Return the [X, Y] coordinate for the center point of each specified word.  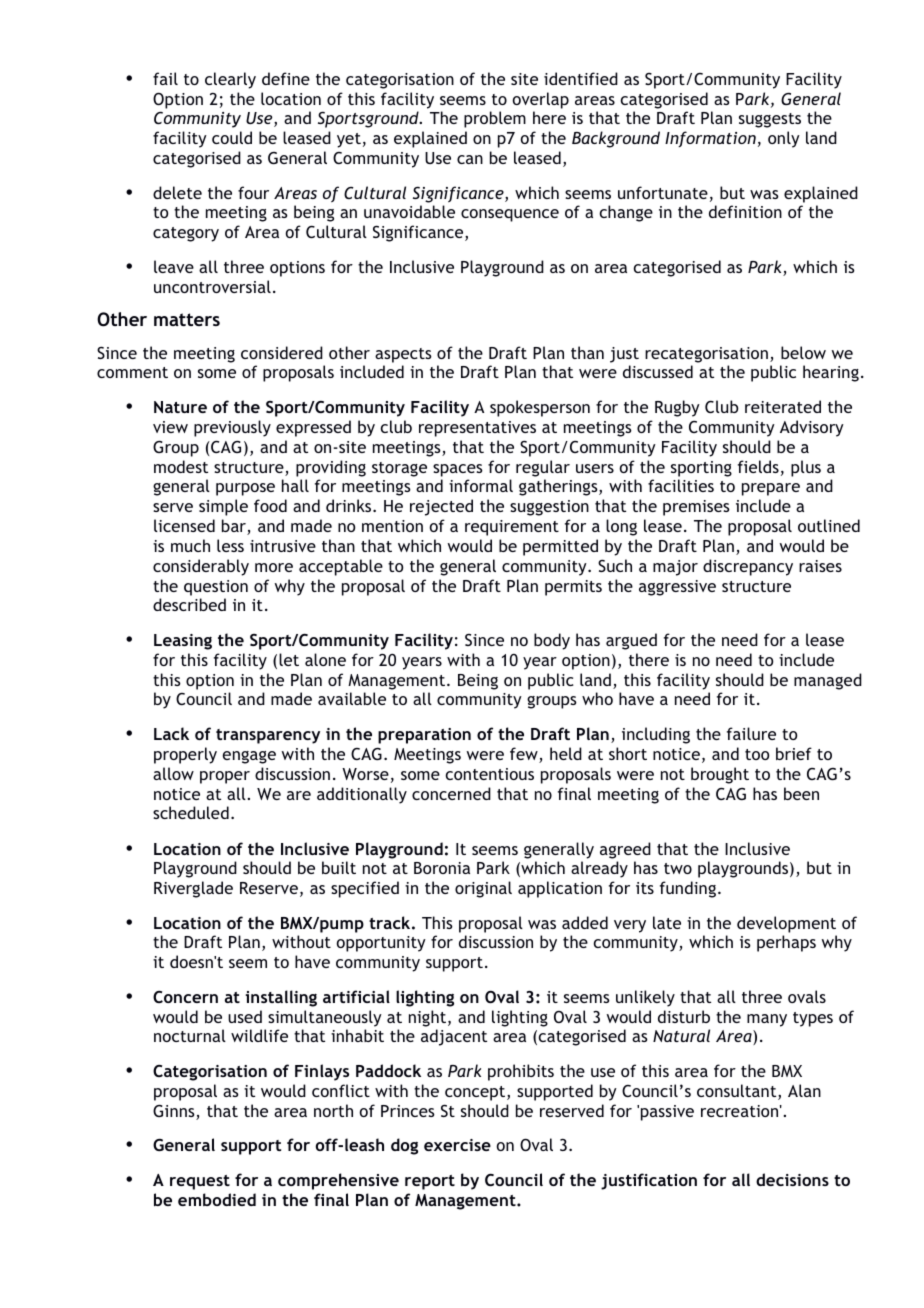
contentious [490, 774]
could [232, 137]
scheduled [191, 812]
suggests [770, 120]
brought [720, 775]
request [200, 1182]
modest [181, 466]
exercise [457, 1145]
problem [495, 119]
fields [758, 466]
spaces [458, 470]
